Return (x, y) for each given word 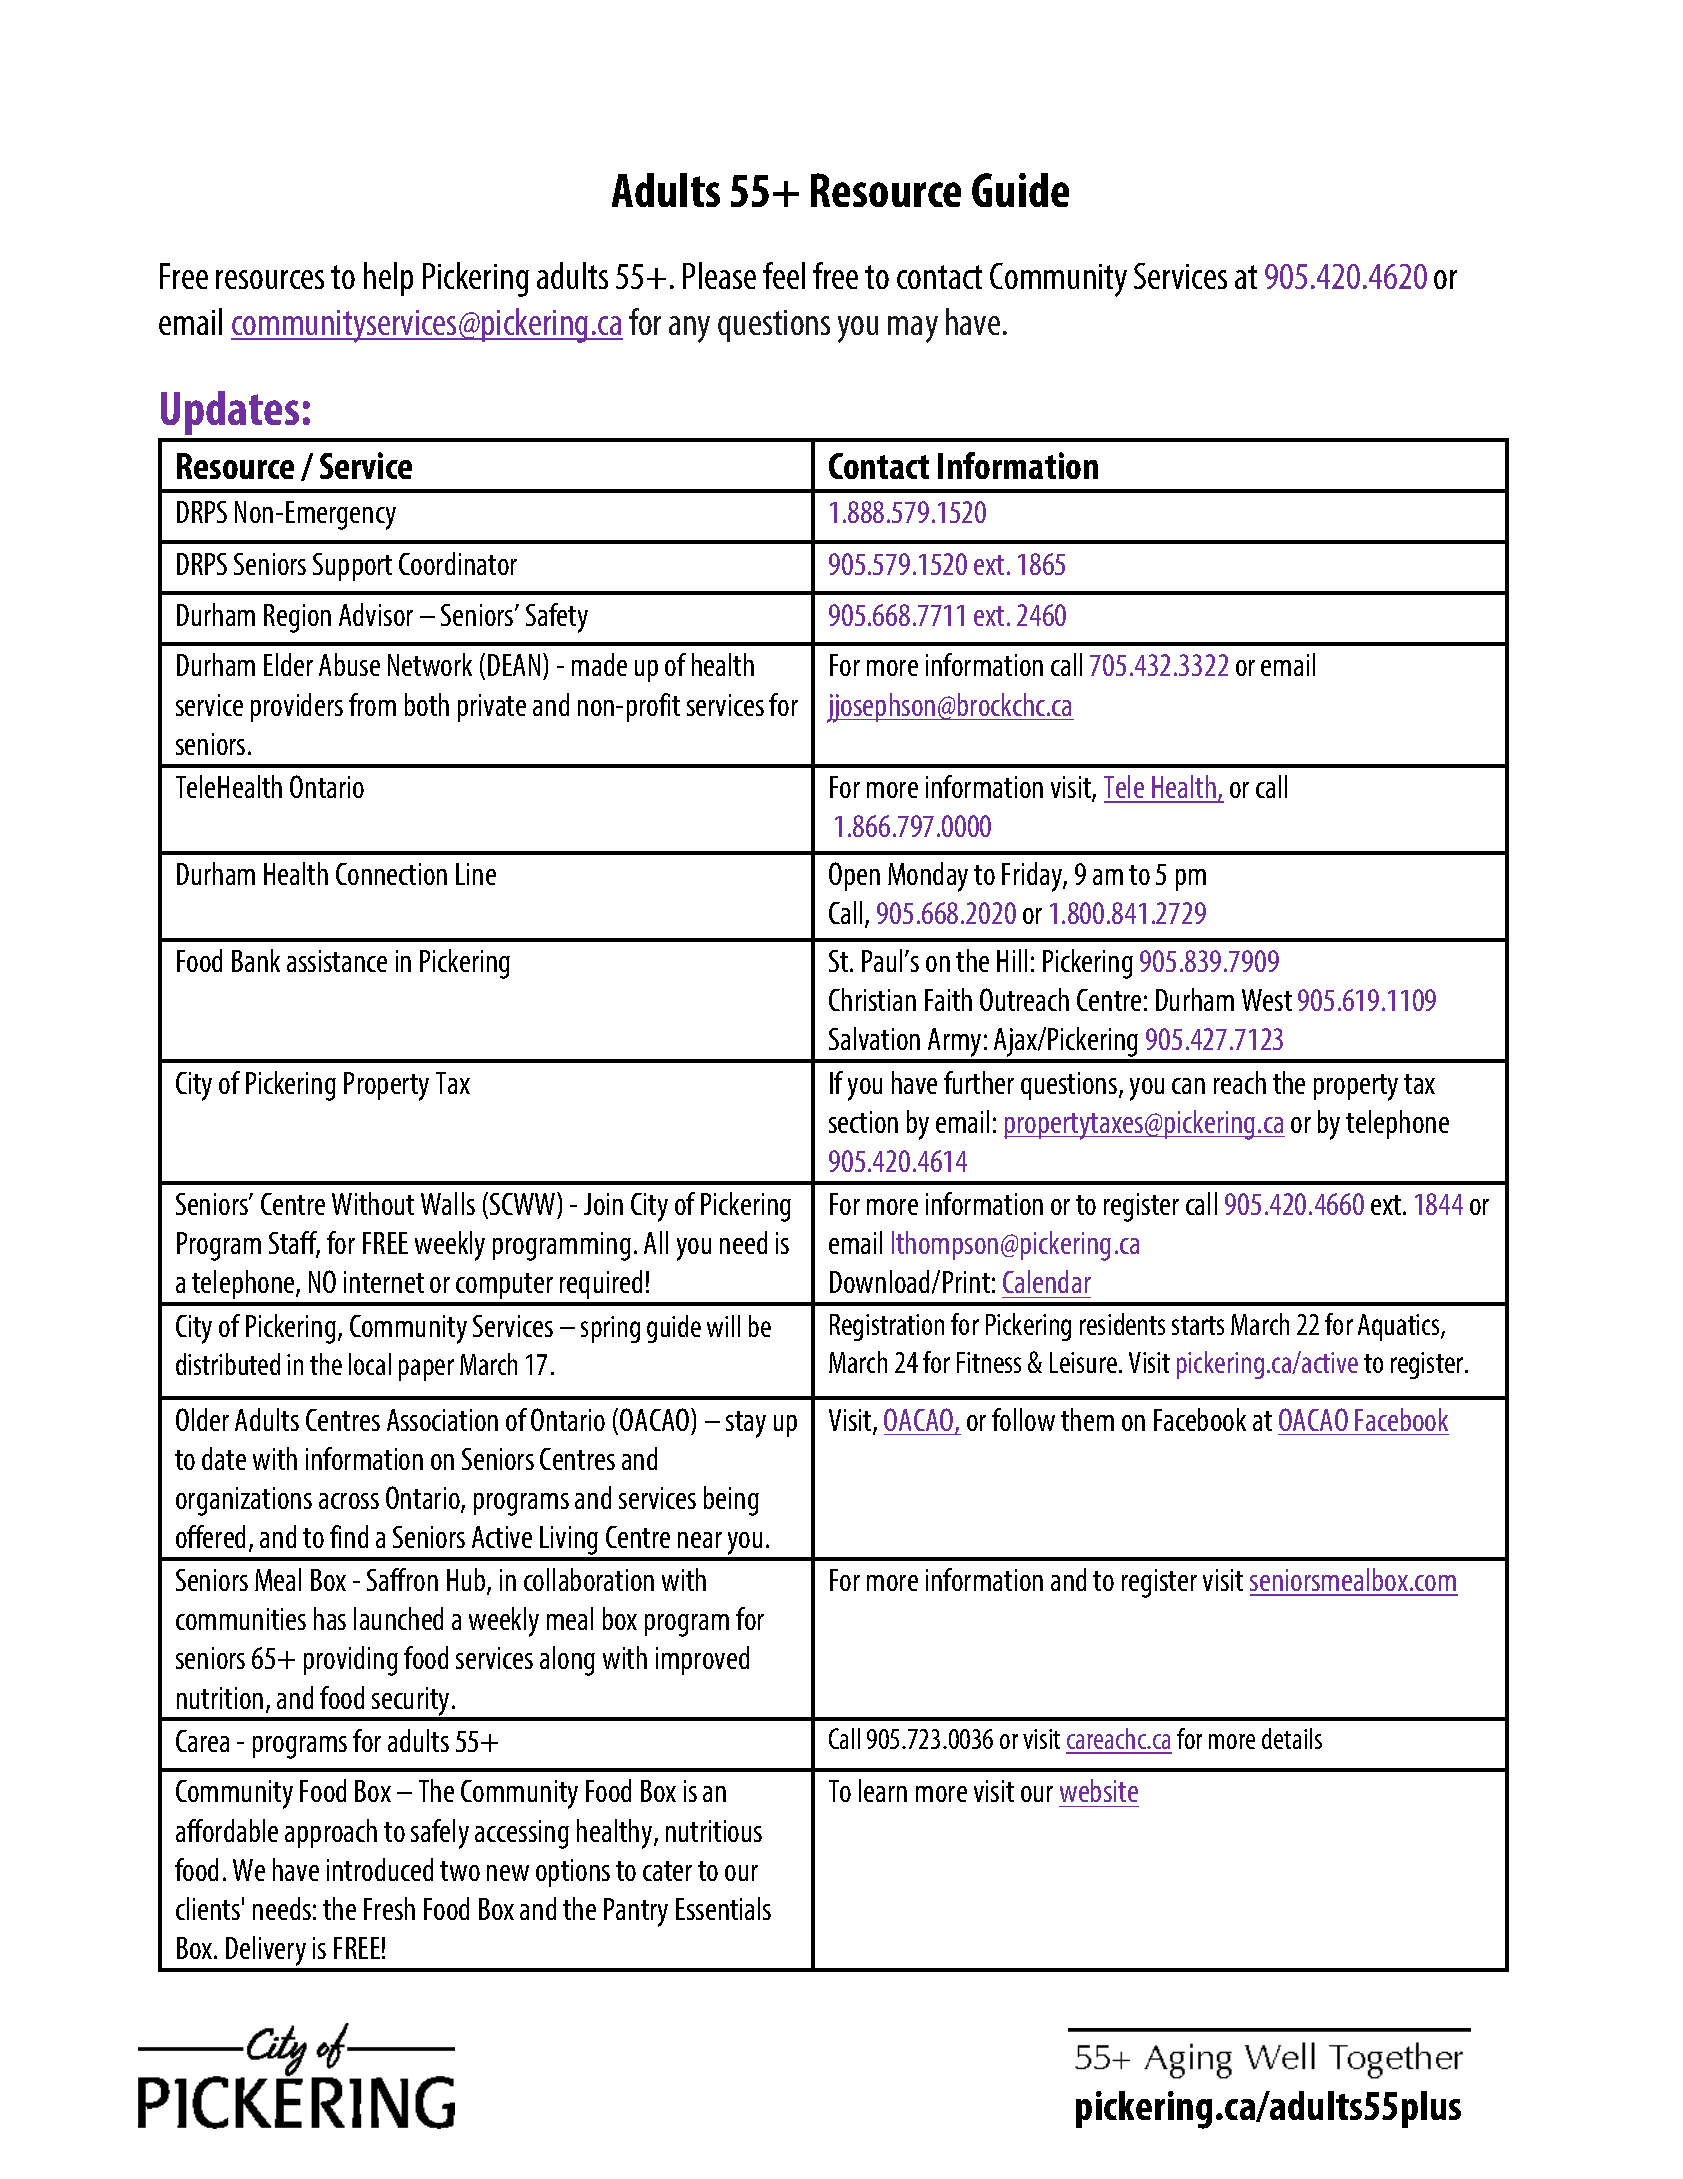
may (913, 329)
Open (854, 876)
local (370, 1364)
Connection (391, 874)
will (723, 1326)
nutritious (714, 1831)
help (388, 279)
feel (784, 275)
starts (1198, 1325)
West (1267, 1000)
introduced (380, 1869)
